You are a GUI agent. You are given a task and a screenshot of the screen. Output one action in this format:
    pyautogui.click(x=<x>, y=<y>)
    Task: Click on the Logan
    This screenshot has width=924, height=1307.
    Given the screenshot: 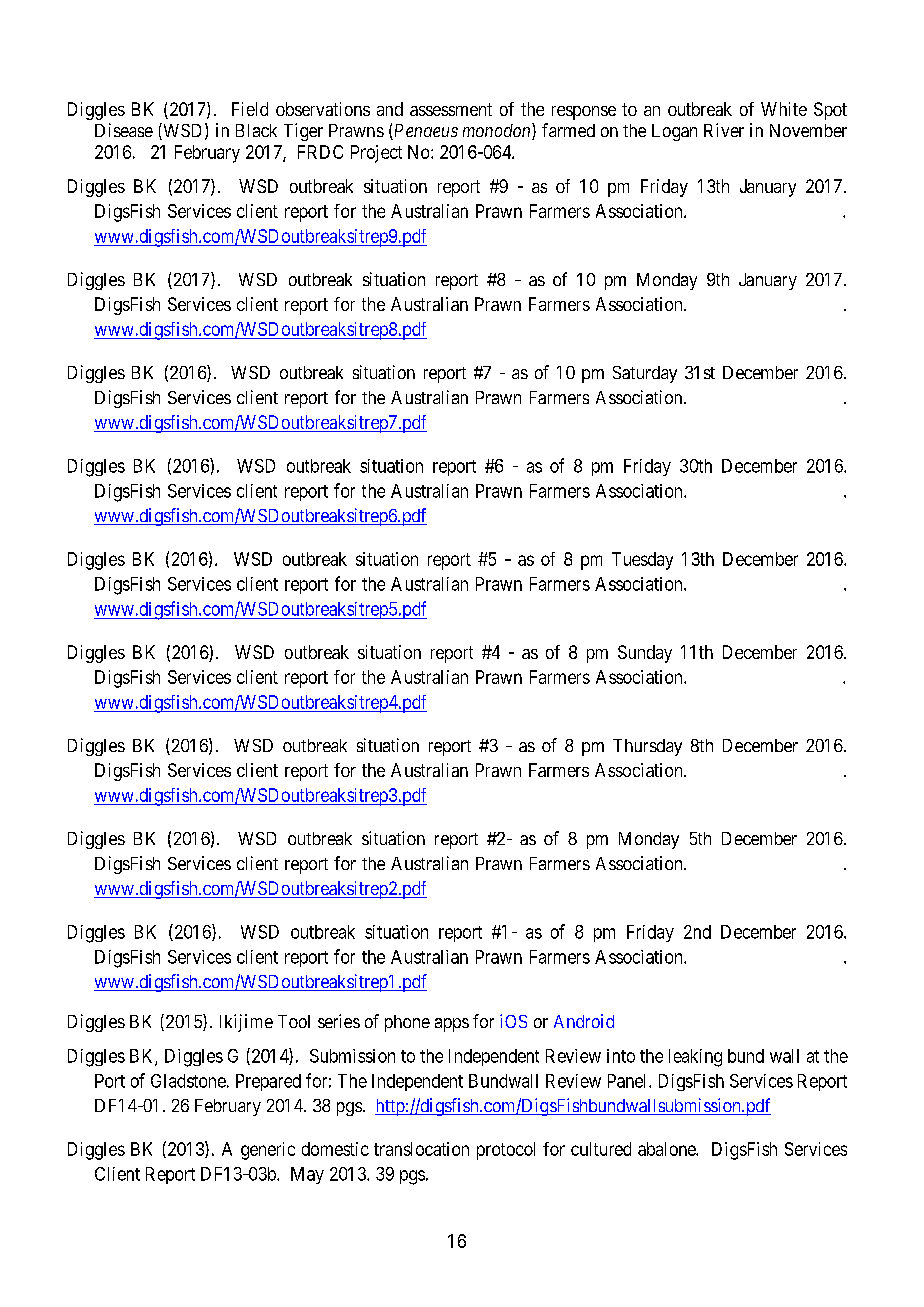 What is the action you would take?
    pyautogui.click(x=674, y=132)
